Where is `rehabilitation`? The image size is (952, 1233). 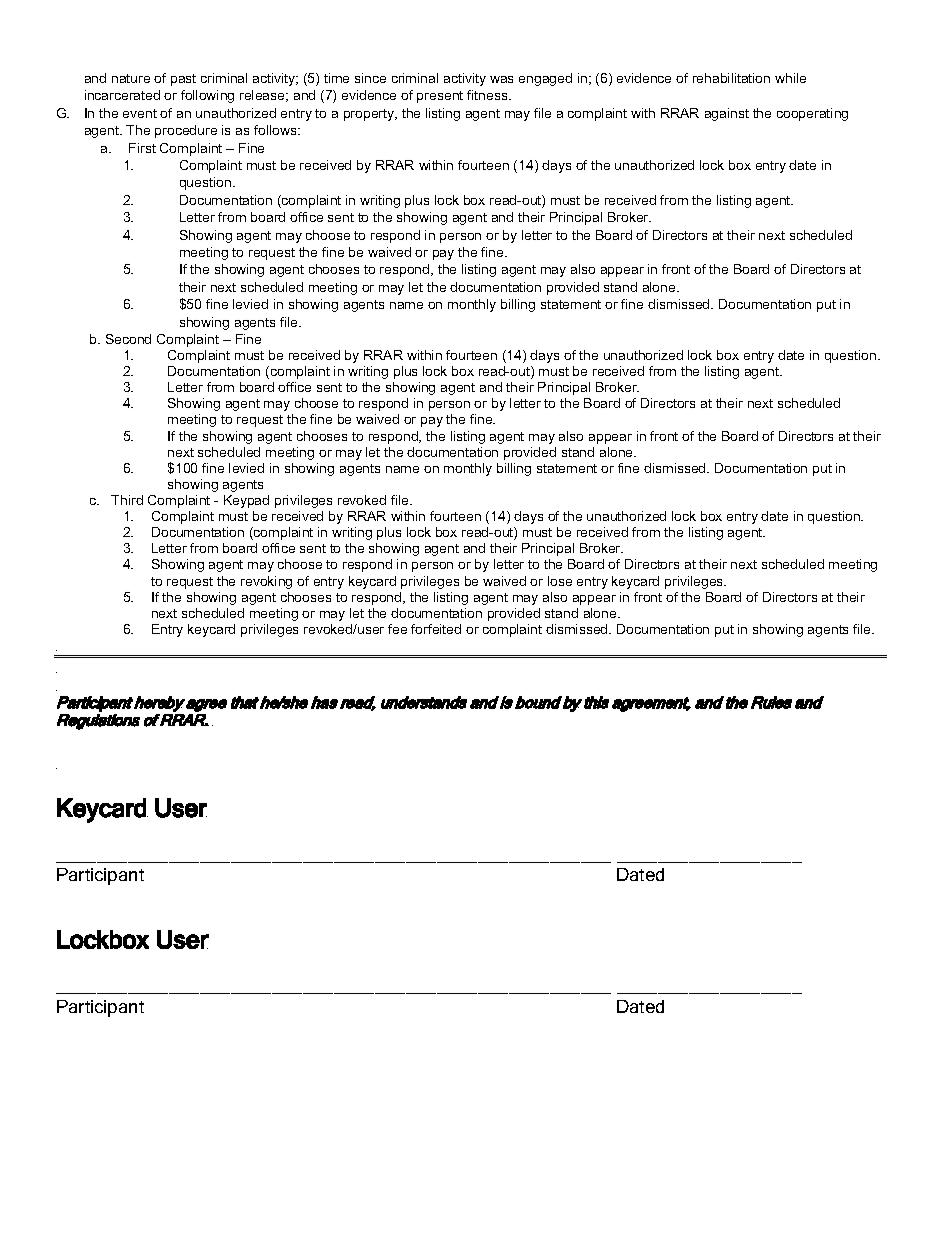
rehabilitation is located at coordinates (731, 78).
